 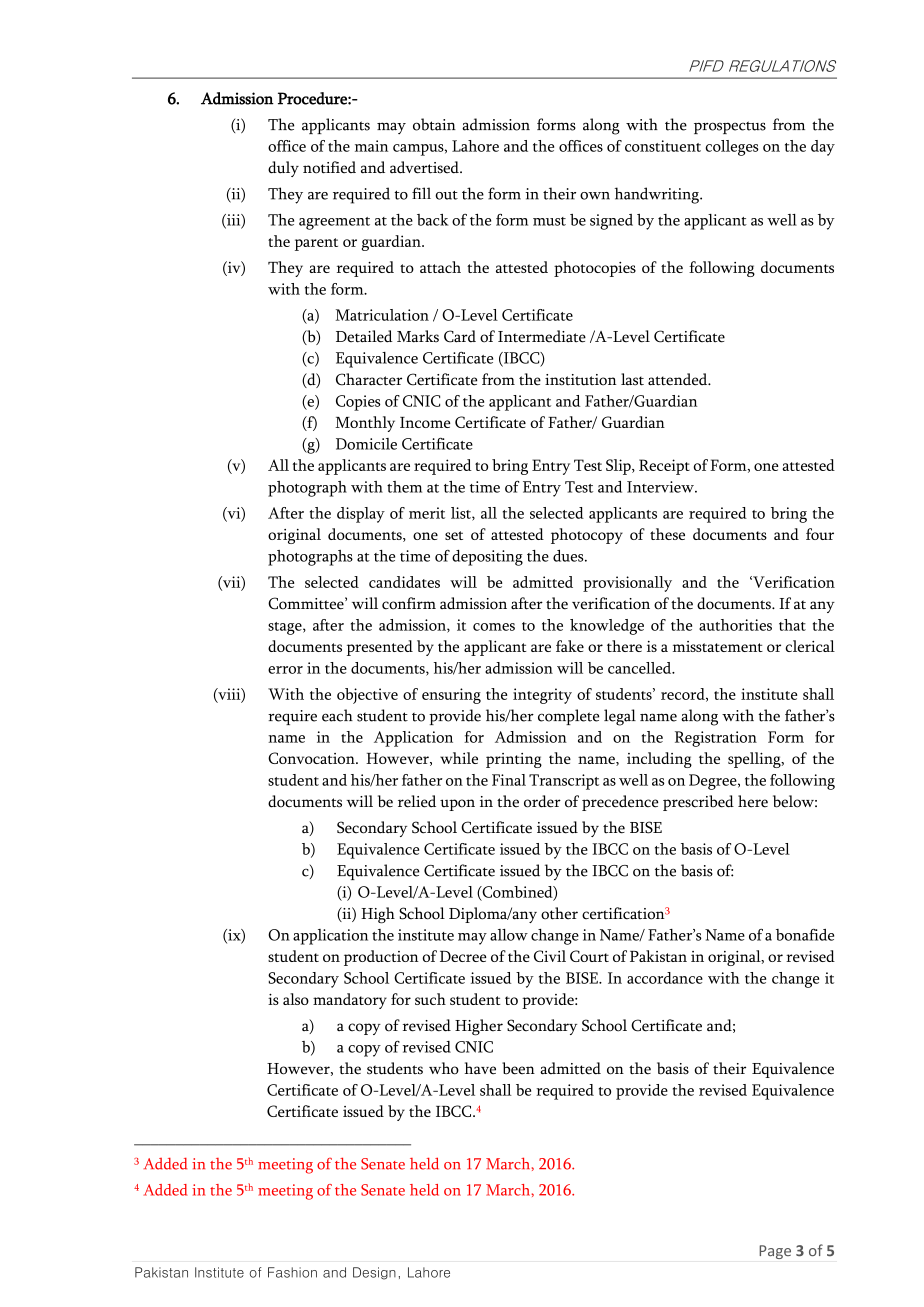 I want to click on dues, so click(x=569, y=556).
